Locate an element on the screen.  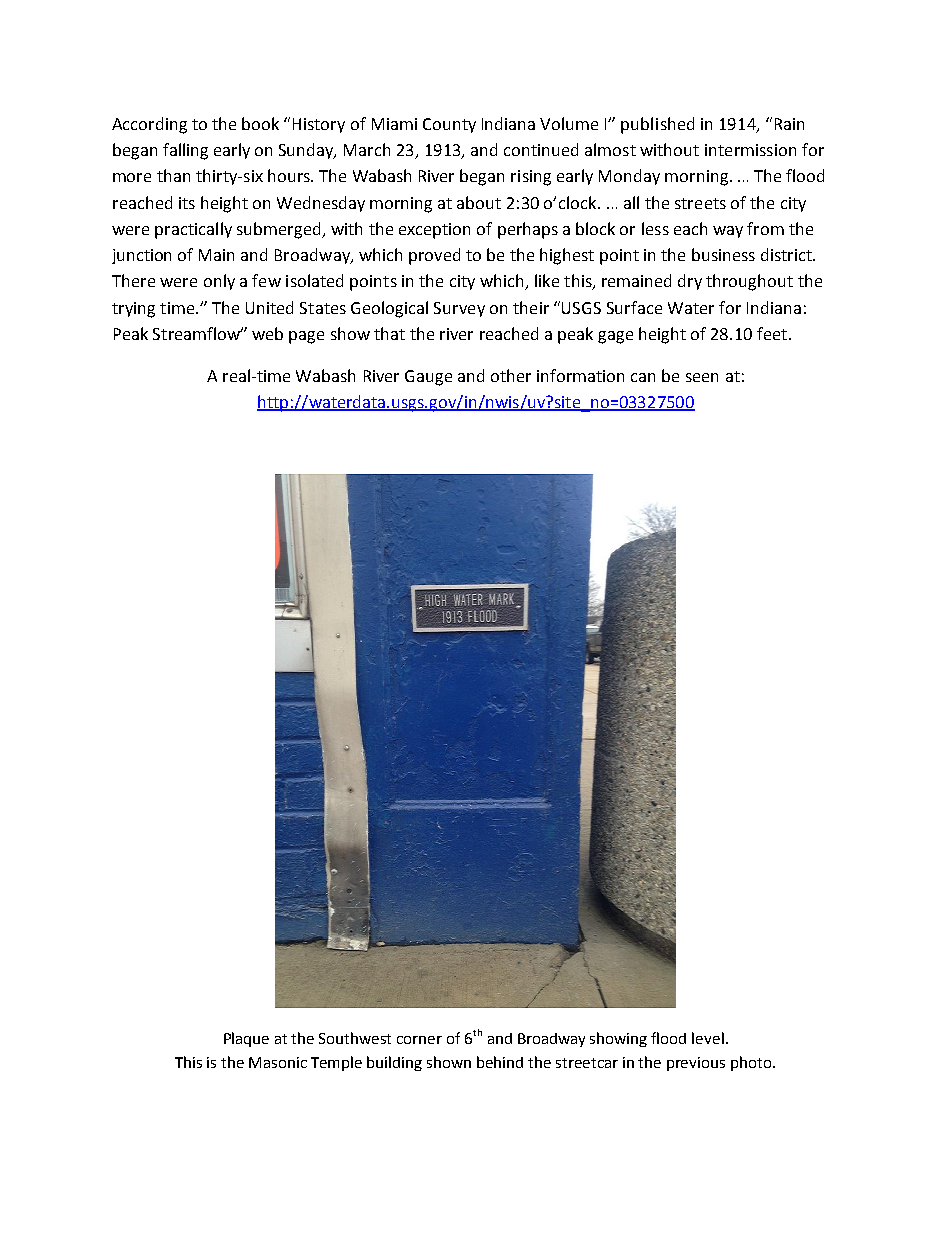
web is located at coordinates (267, 333).
